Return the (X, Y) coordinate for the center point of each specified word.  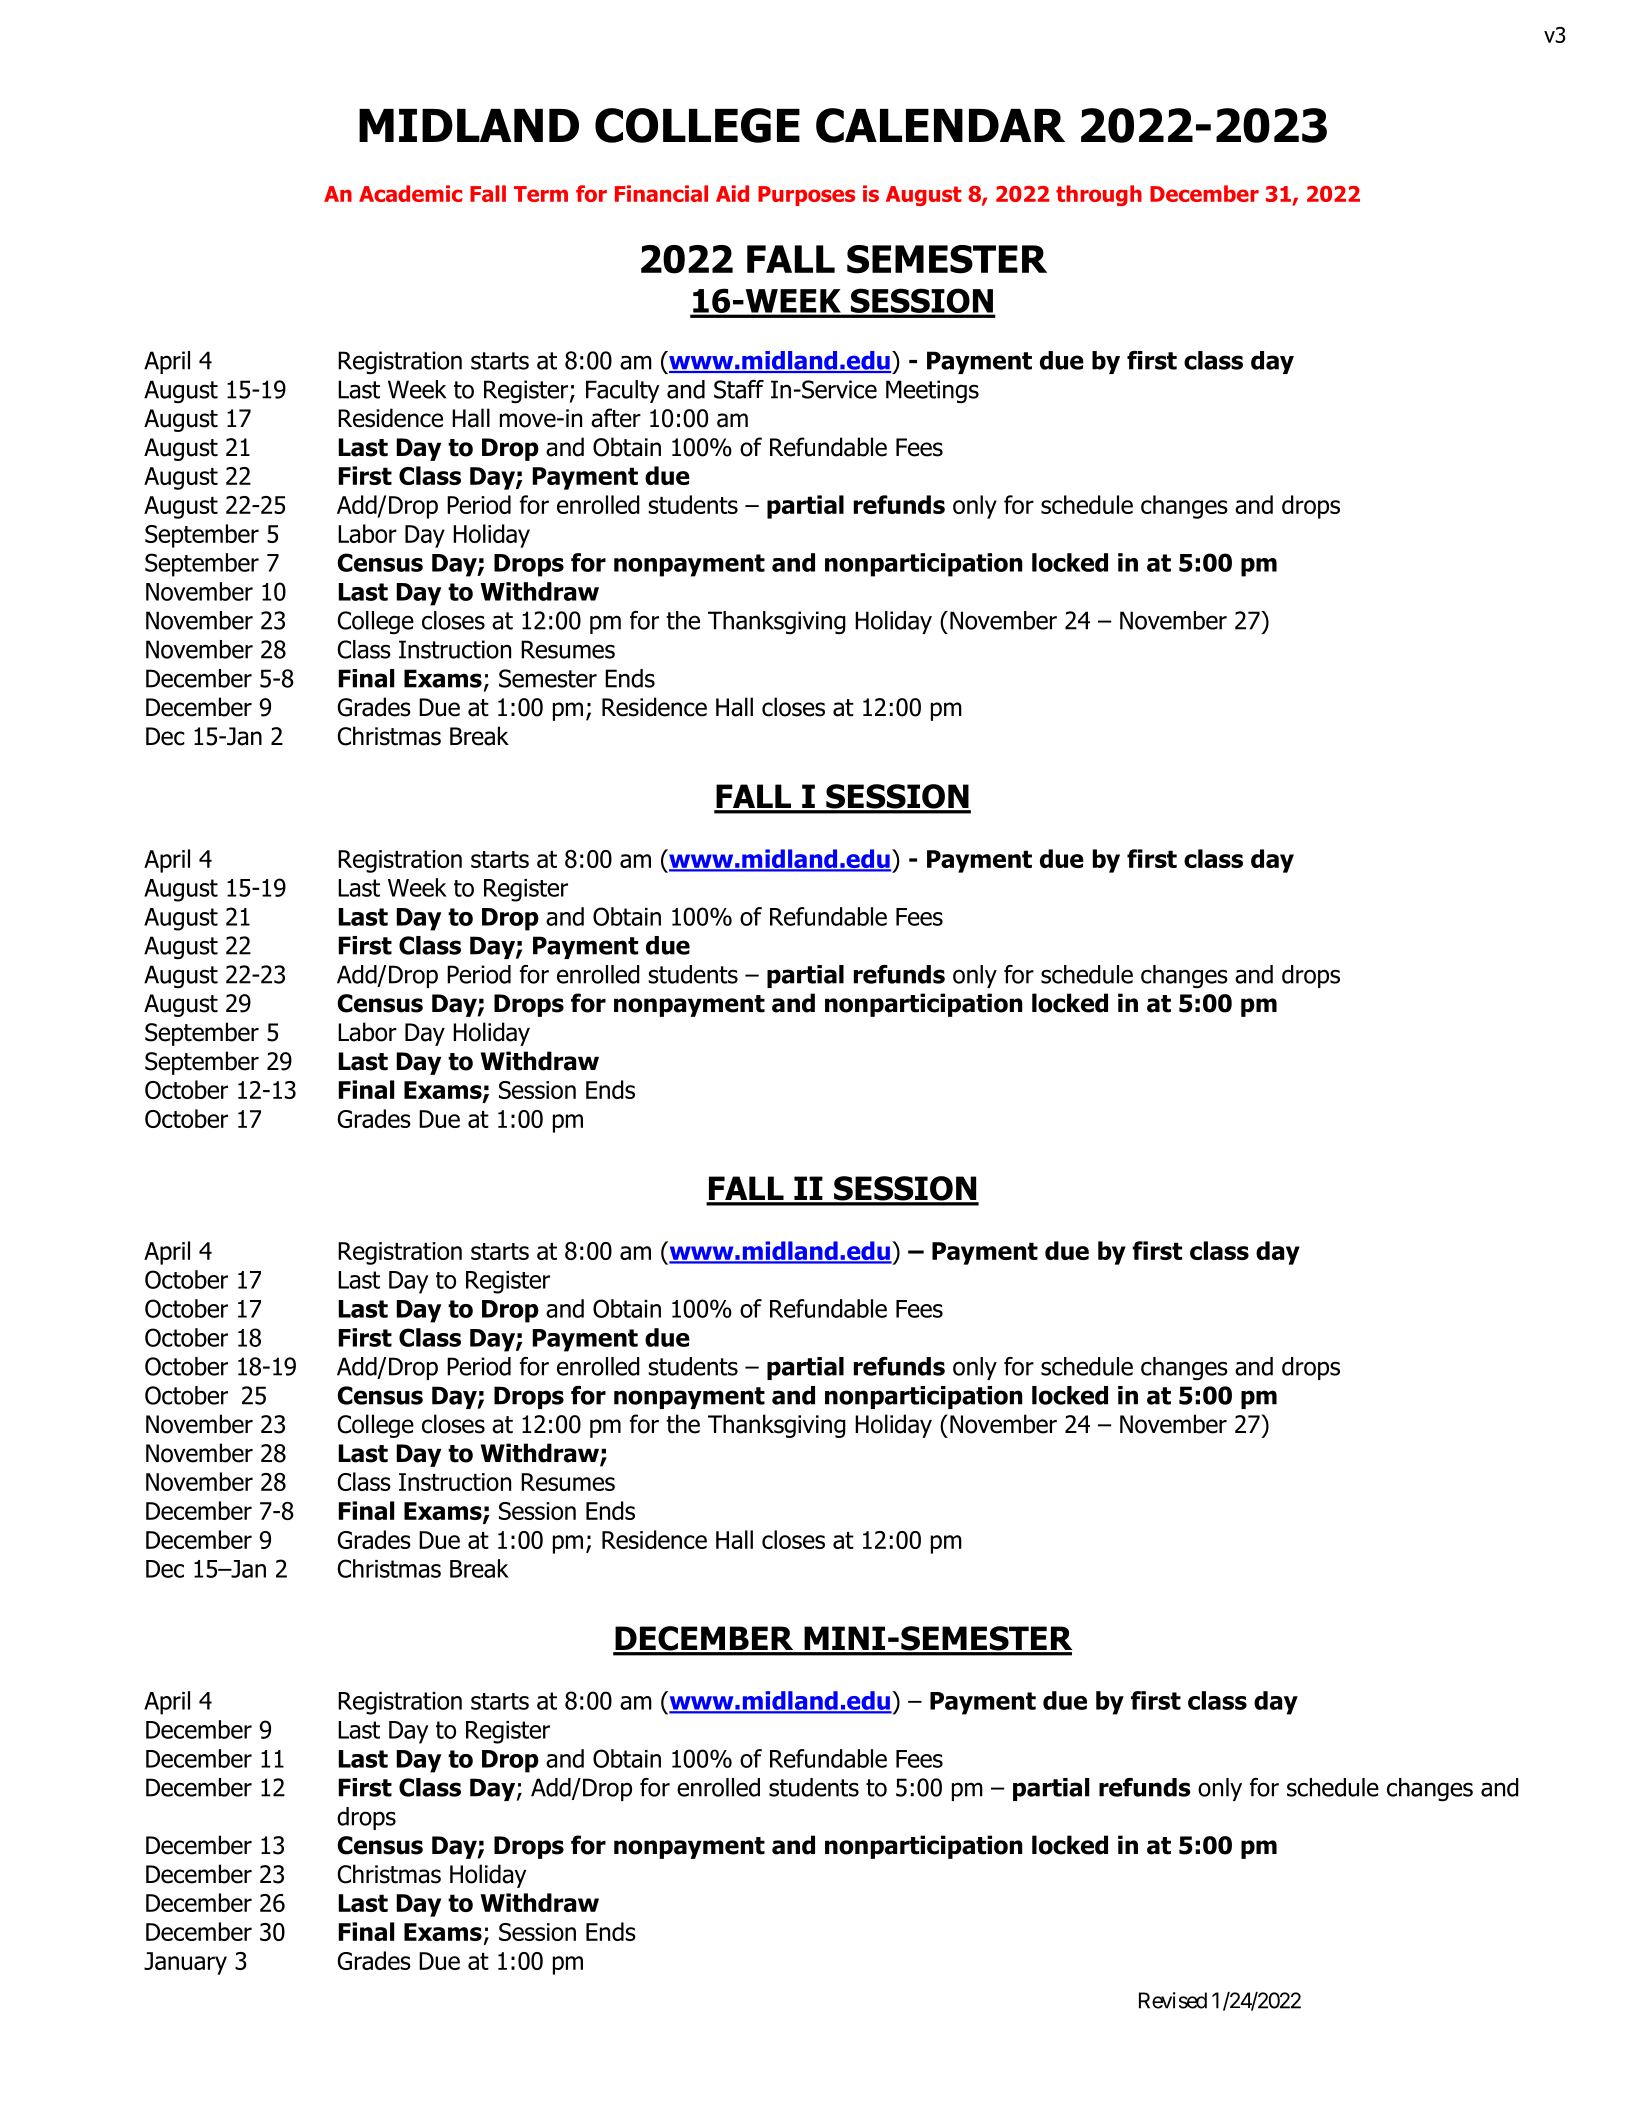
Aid (732, 193)
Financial (661, 193)
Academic (410, 193)
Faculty (623, 391)
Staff (739, 389)
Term (541, 194)
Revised (1173, 2000)
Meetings (932, 392)
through (1099, 195)
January (185, 1963)
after (616, 418)
